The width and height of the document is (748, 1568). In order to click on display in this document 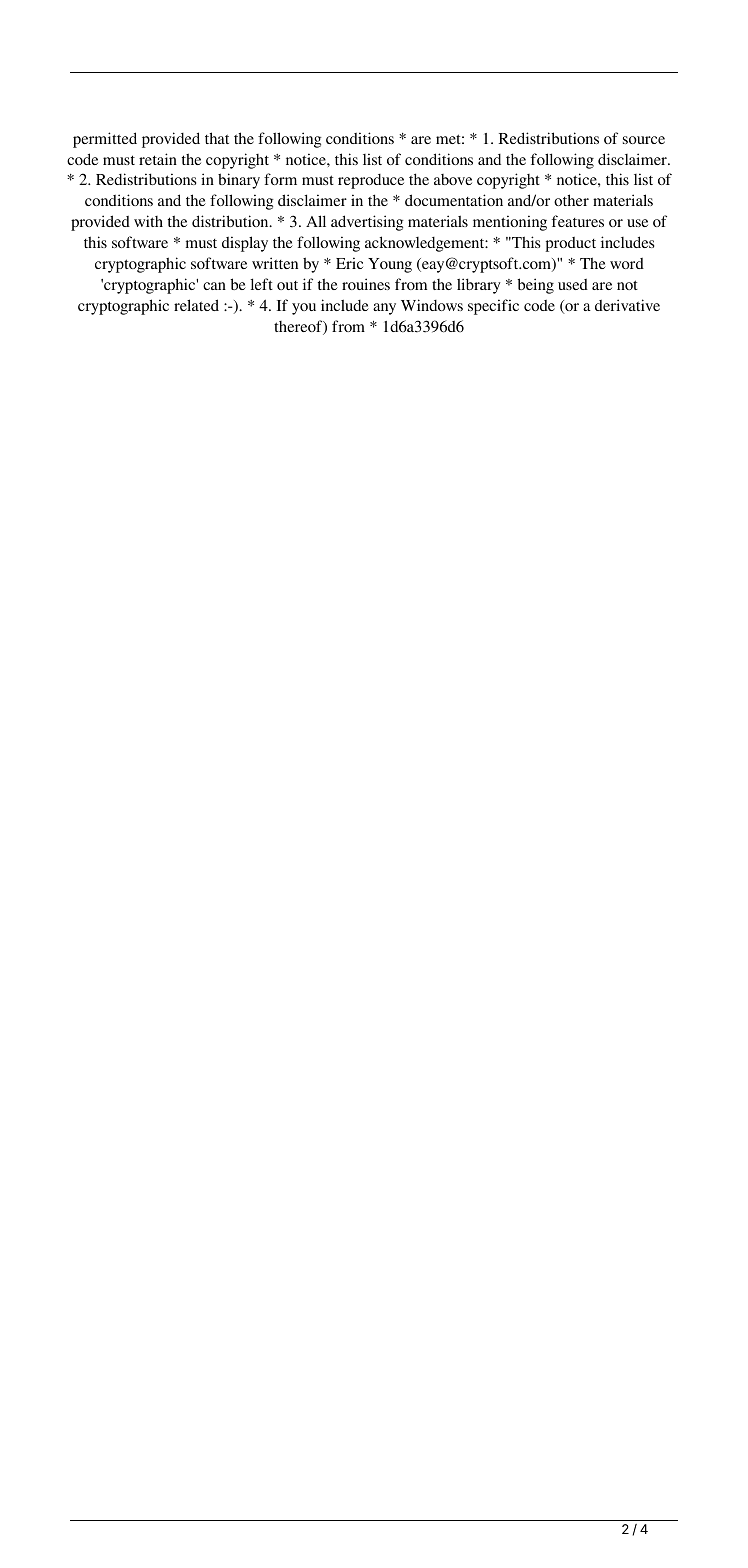, I will do `click(245, 244)`.
